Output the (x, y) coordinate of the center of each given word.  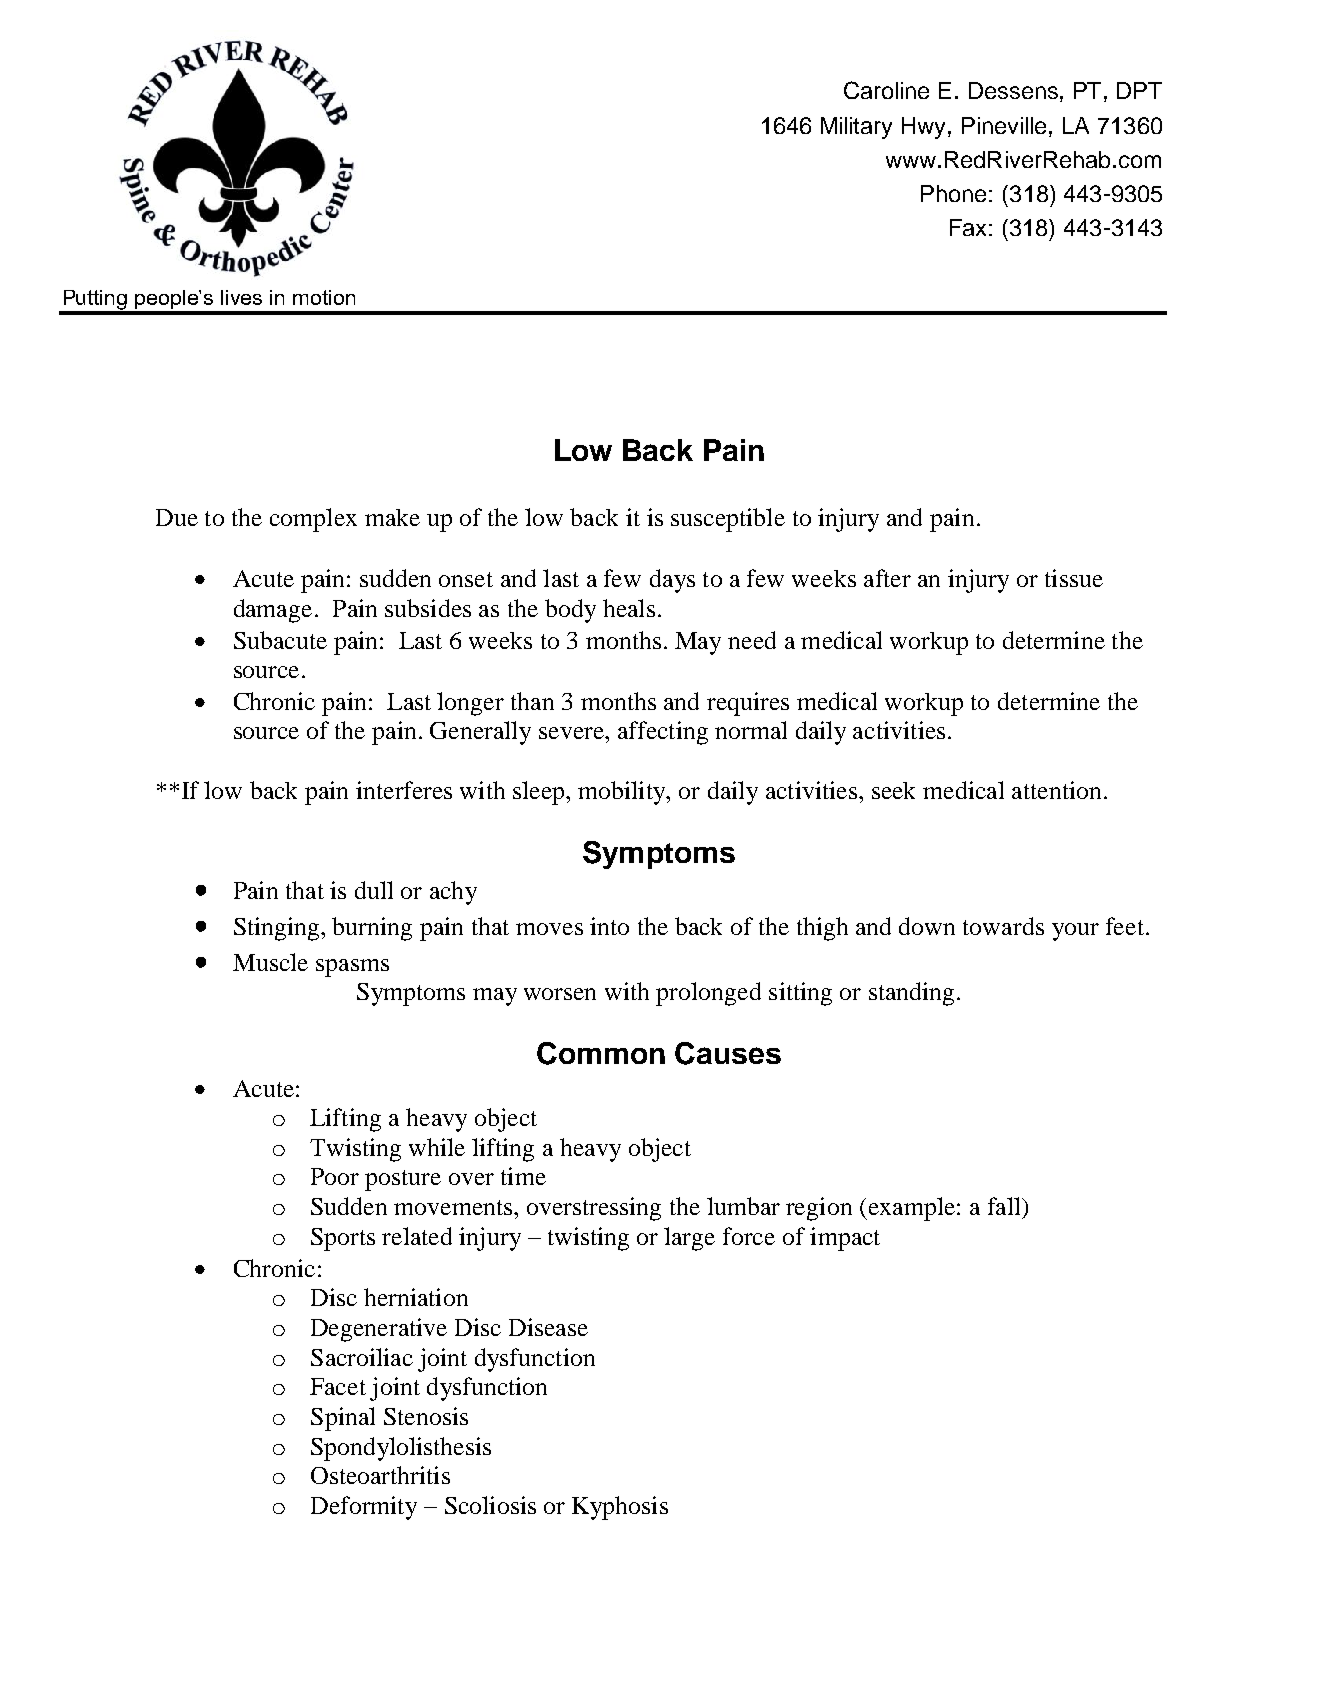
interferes (404, 790)
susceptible (728, 520)
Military (856, 128)
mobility (623, 793)
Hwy (925, 128)
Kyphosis (620, 1508)
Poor (335, 1176)
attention (1056, 790)
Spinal (343, 1419)
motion (324, 297)
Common (601, 1053)
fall (1005, 1206)
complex (313, 520)
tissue (1074, 578)
